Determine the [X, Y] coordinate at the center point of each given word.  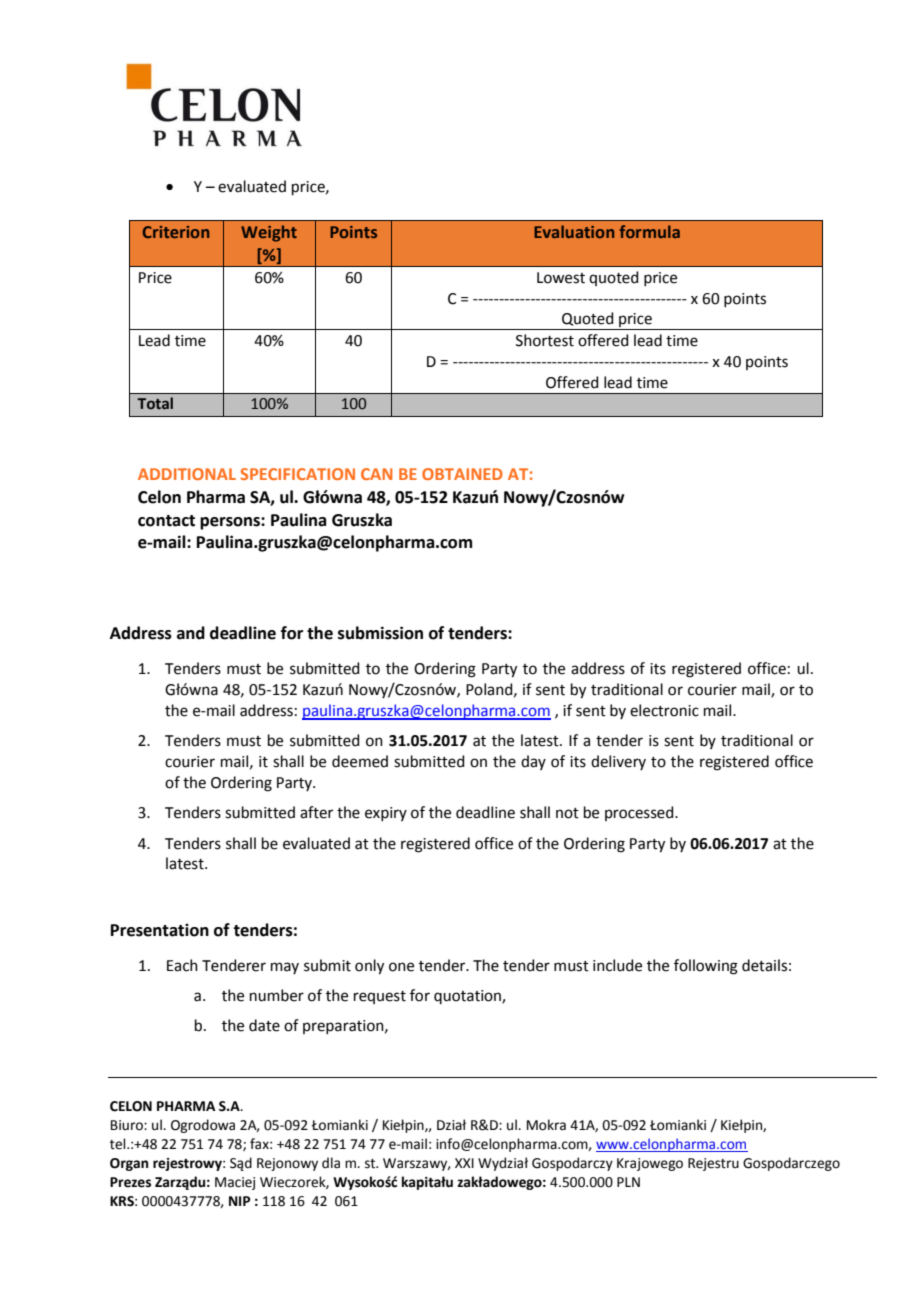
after [316, 812]
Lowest [561, 278]
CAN [376, 474]
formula [649, 231]
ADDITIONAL [187, 474]
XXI [464, 1163]
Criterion [176, 232]
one [401, 967]
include [617, 965]
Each [182, 965]
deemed [360, 761]
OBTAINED [462, 474]
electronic [664, 710]
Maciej [235, 1183]
